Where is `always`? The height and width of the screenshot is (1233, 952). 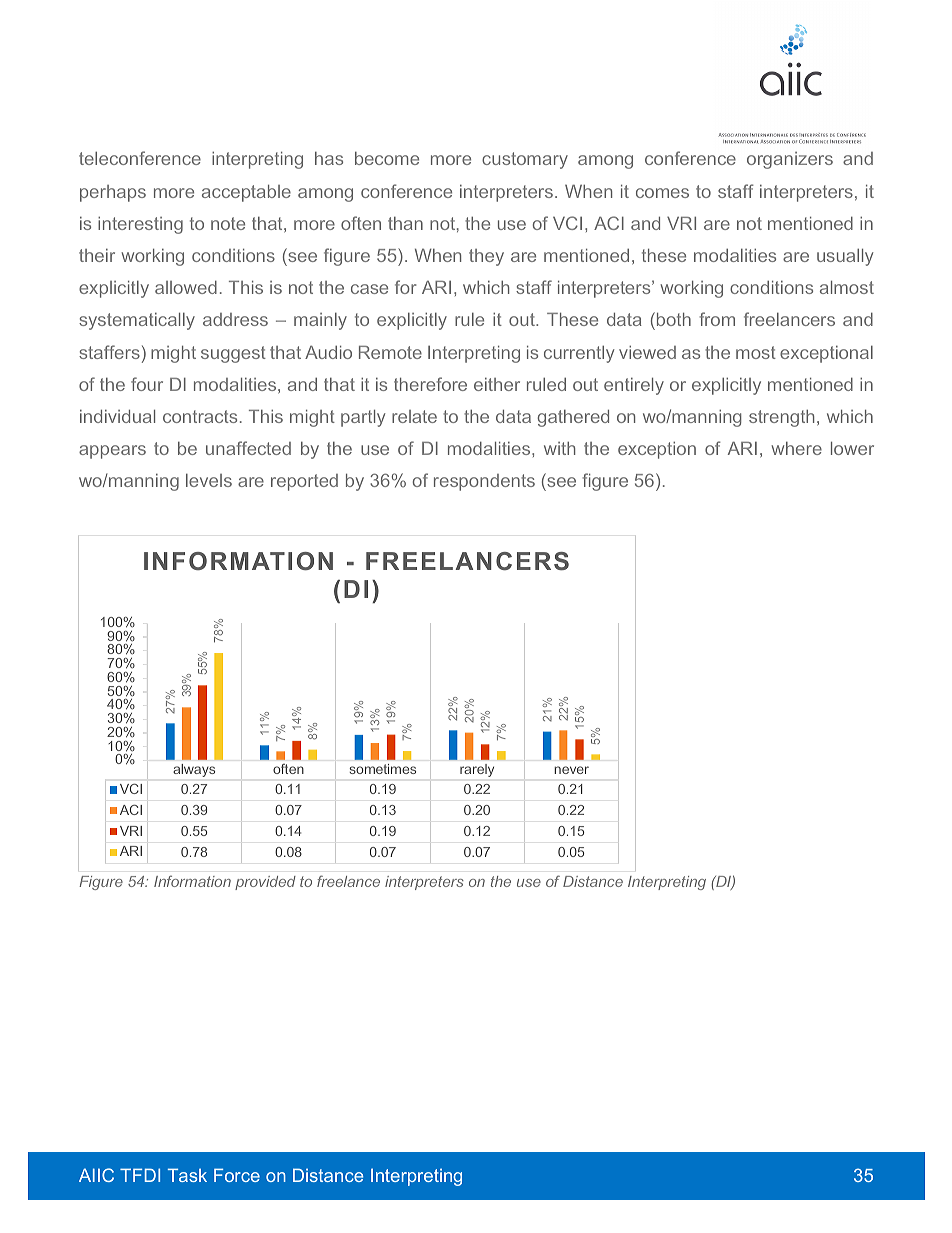
always is located at coordinates (194, 770).
